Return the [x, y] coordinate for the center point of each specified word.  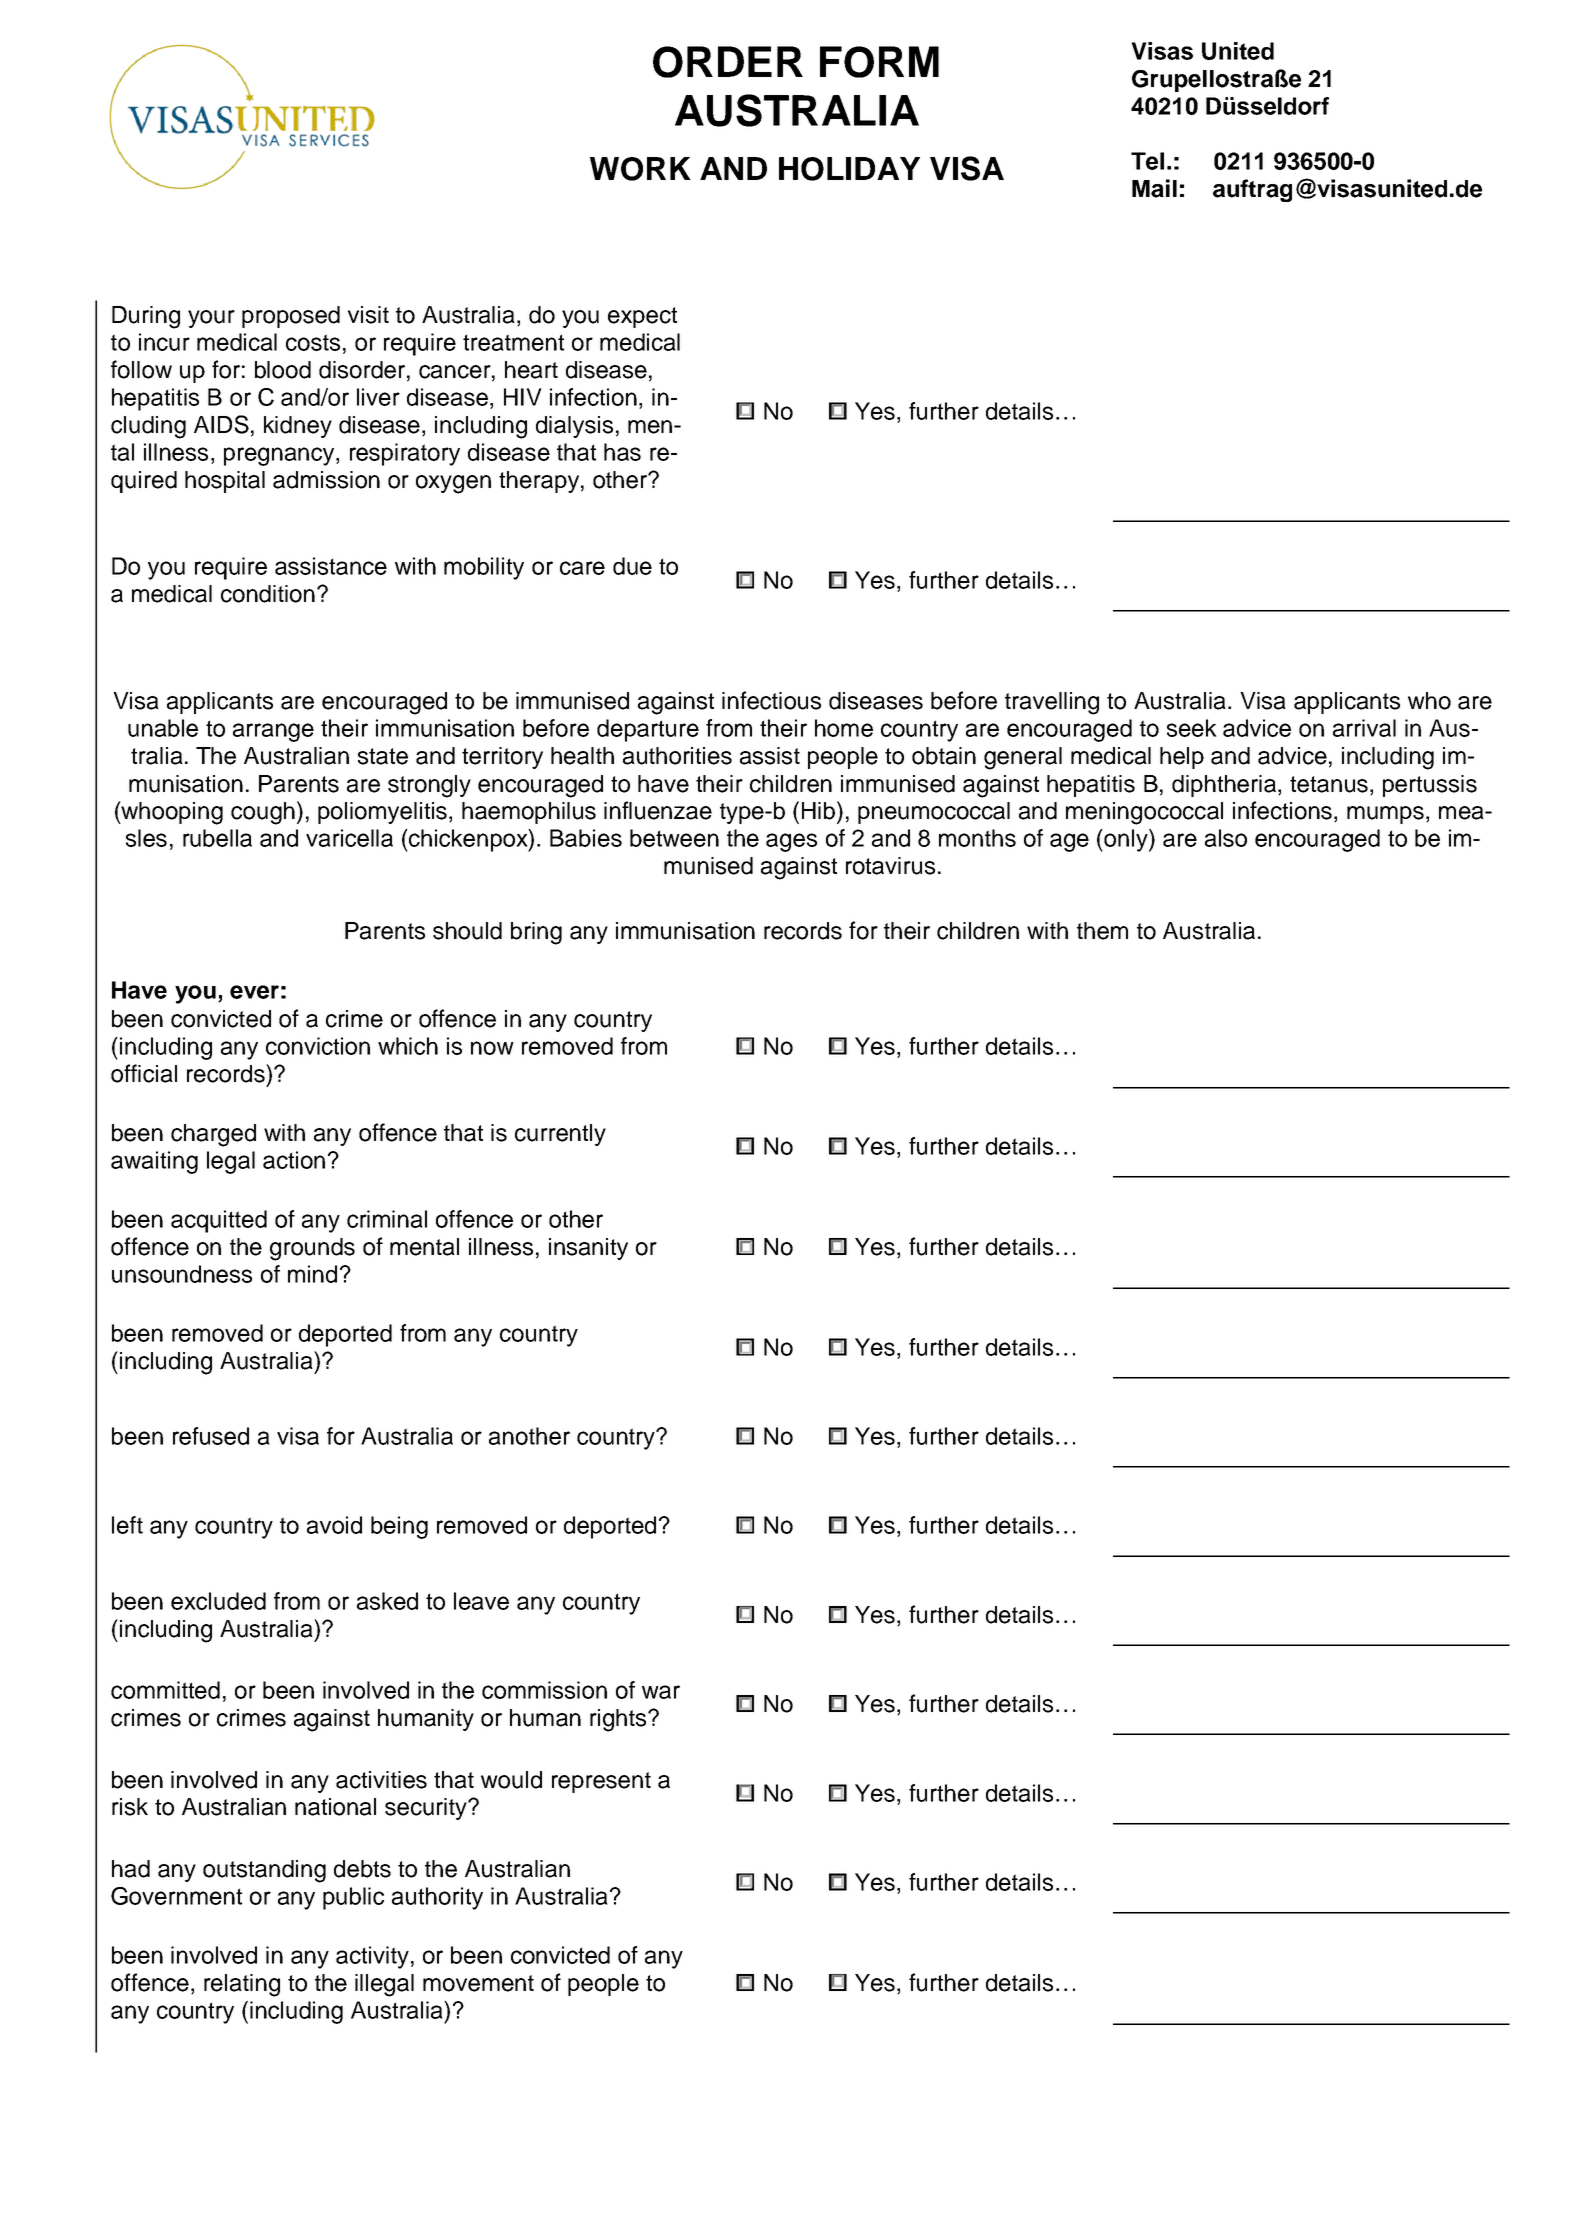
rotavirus [890, 866]
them [1102, 931]
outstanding [264, 1871]
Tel [1147, 161]
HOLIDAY [849, 169]
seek [1192, 728]
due [632, 566]
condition [268, 594]
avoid [334, 1525]
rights [619, 1720]
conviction [318, 1046]
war [661, 1692]
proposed [291, 317]
